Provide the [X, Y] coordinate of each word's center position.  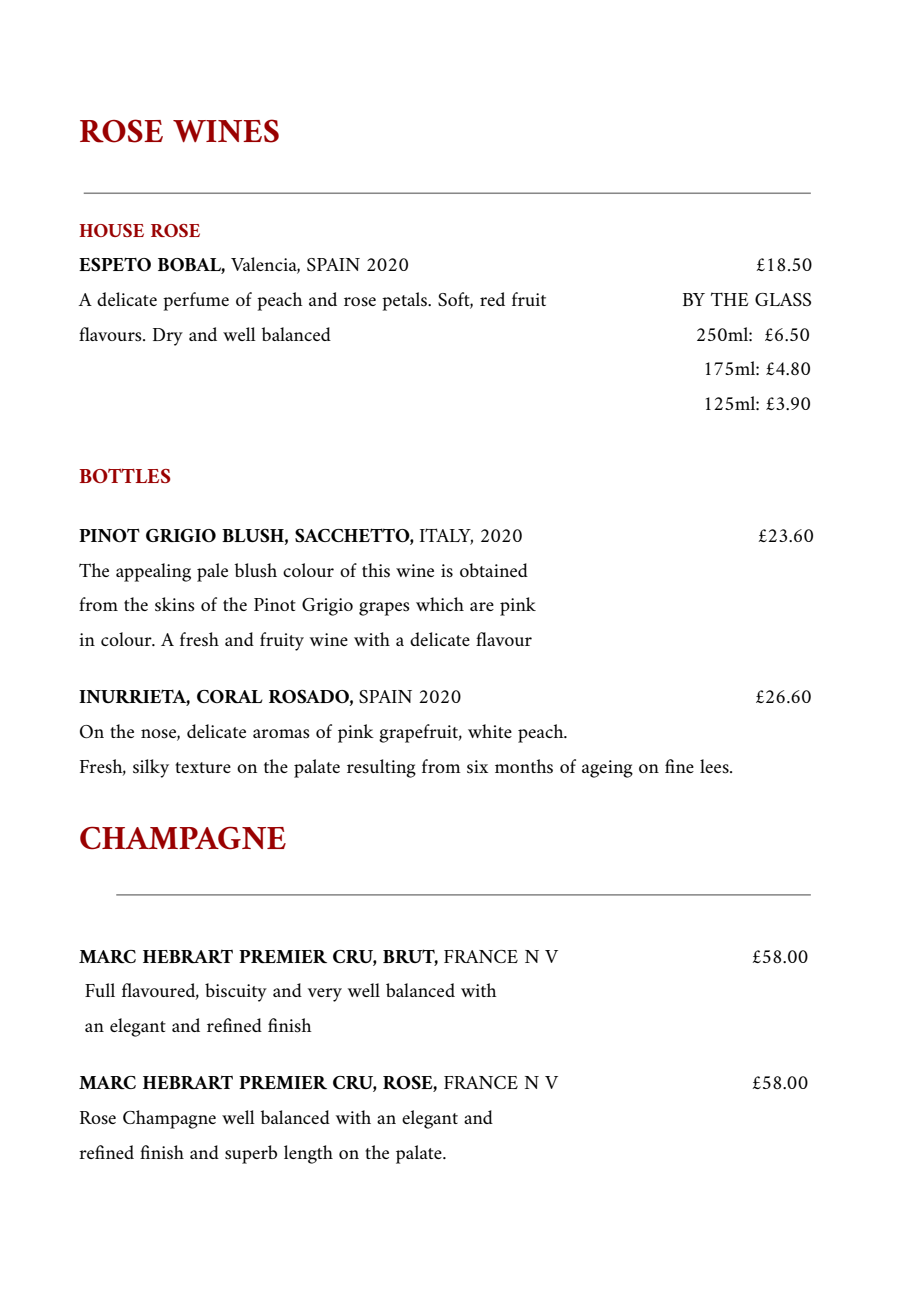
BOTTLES [125, 476]
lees [715, 766]
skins [175, 604]
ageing [607, 769]
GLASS [783, 299]
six [477, 767]
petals [406, 301]
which [440, 604]
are [482, 606]
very [325, 995]
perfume [196, 301]
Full [100, 990]
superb [251, 1154]
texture [203, 767]
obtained [494, 570]
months [524, 766]
